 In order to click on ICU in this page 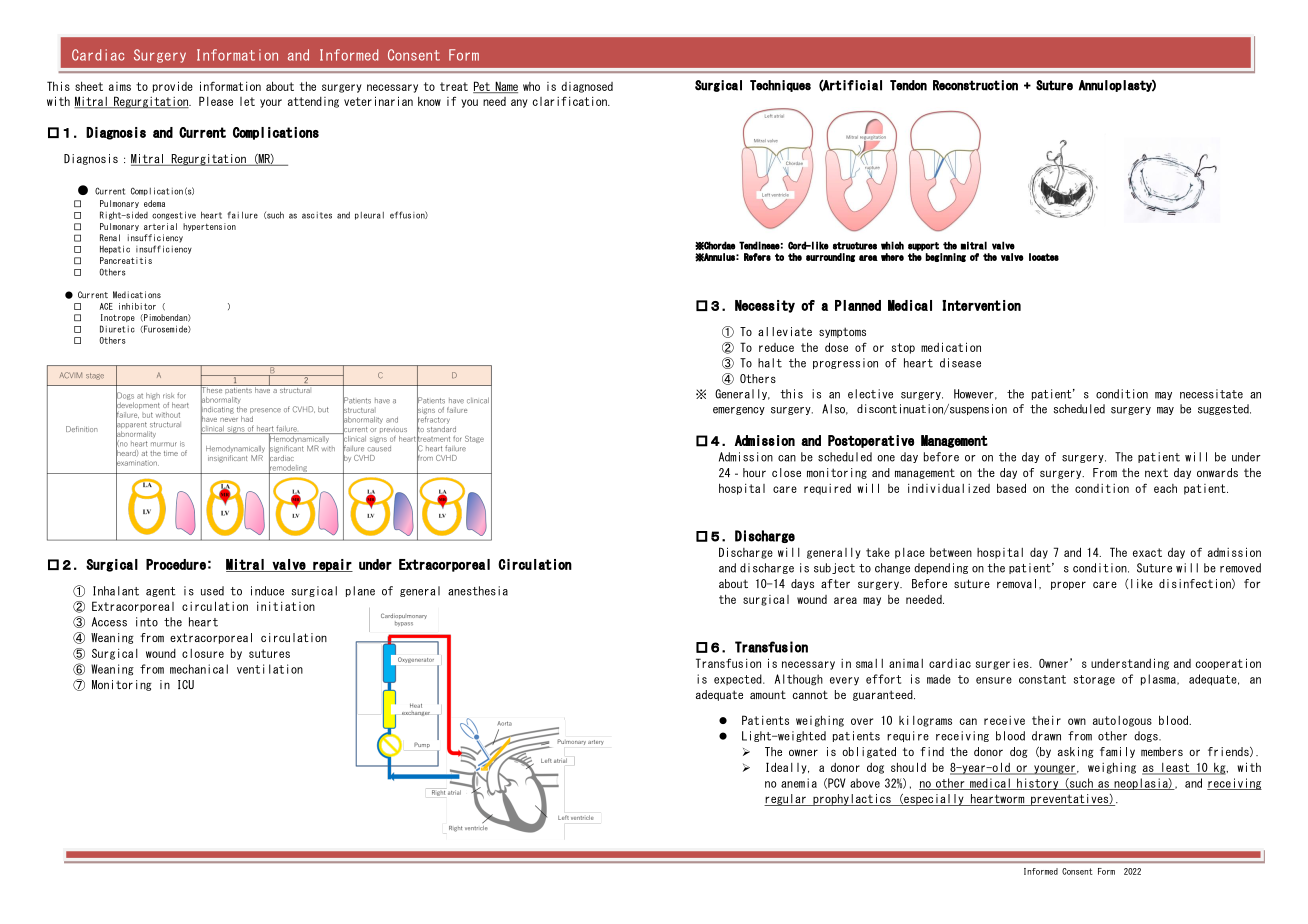, I will do `click(186, 684)`.
